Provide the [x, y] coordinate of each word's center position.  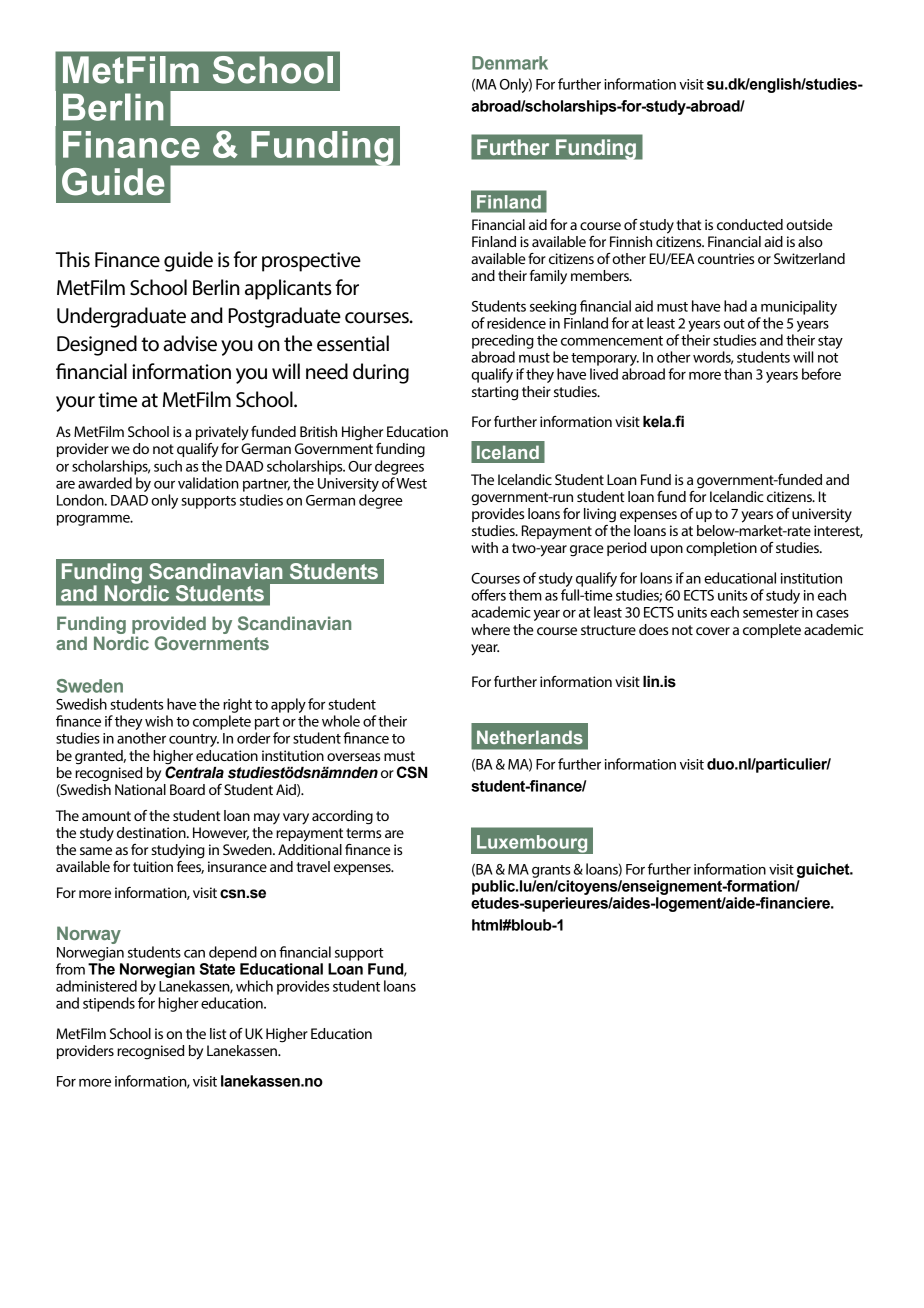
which [254, 986]
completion [721, 549]
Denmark [510, 63]
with [484, 547]
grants [551, 871]
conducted [750, 224]
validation [208, 483]
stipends [109, 1004]
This [72, 259]
